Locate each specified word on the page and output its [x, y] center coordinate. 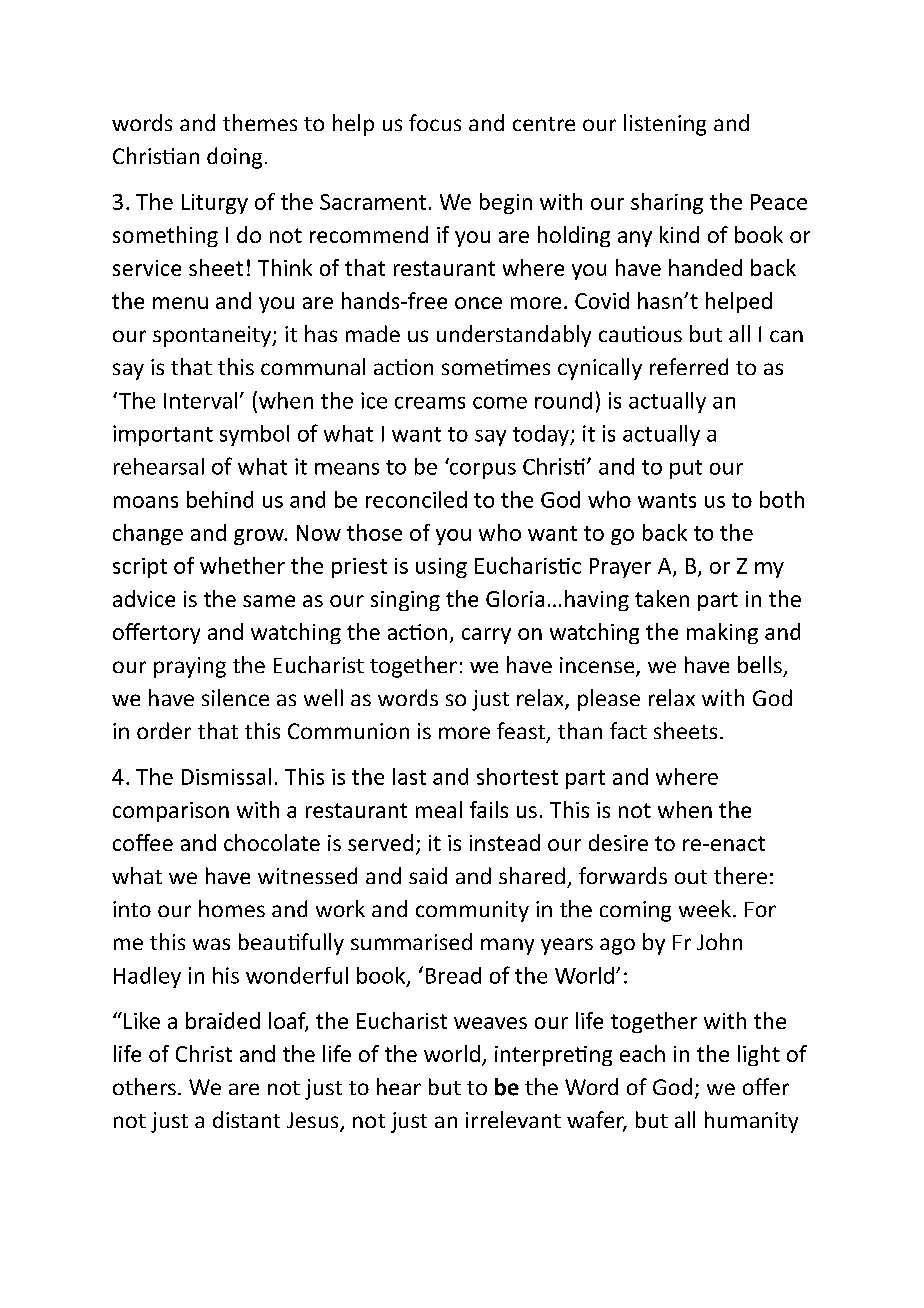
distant [246, 1119]
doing [234, 158]
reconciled [416, 499]
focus [435, 122]
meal [439, 809]
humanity [751, 1122]
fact [628, 730]
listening [665, 125]
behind [220, 499]
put [686, 469]
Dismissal [226, 776]
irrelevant [513, 1119]
